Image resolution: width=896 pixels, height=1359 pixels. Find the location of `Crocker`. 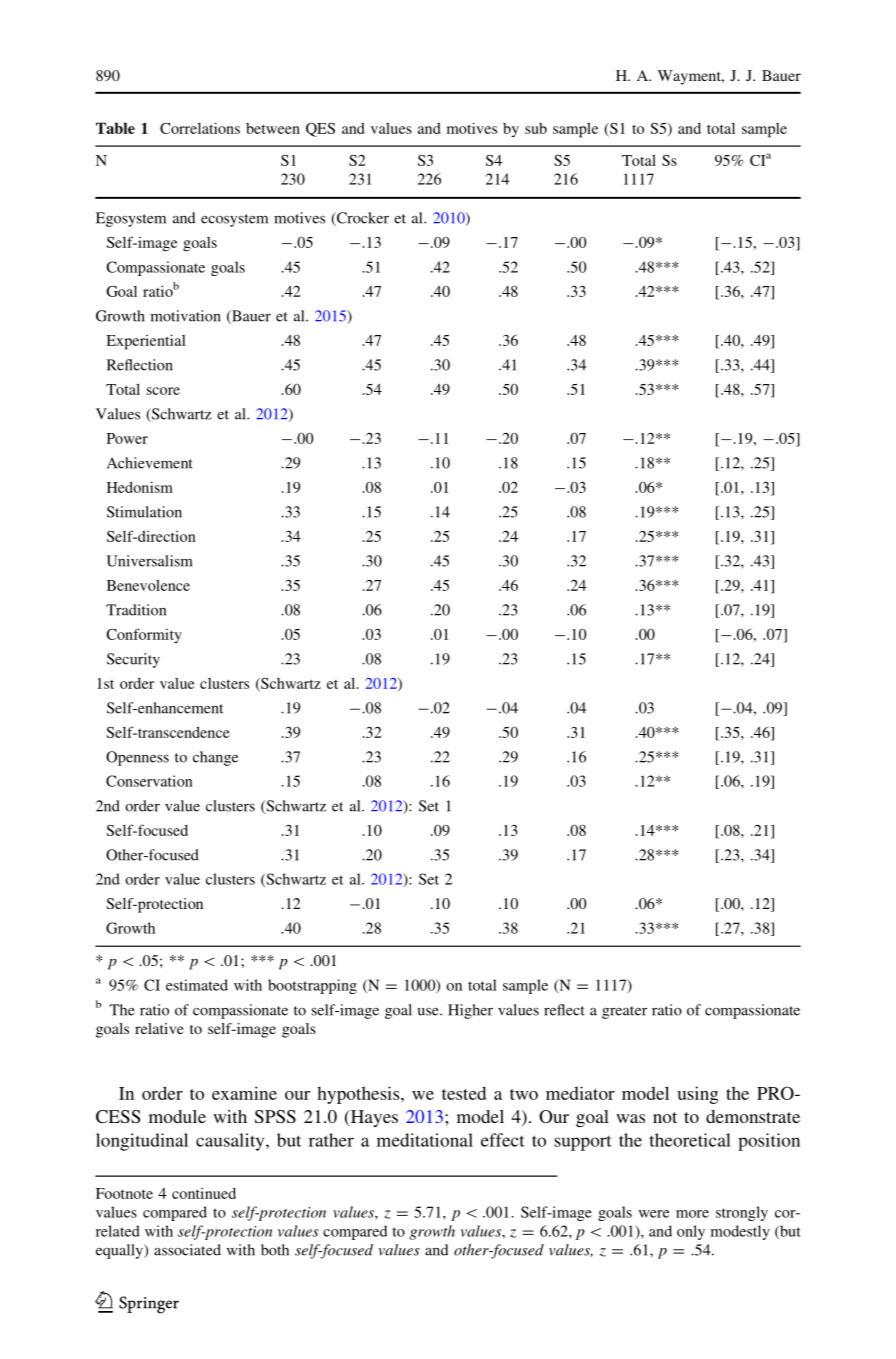

Crocker is located at coordinates (361, 219).
